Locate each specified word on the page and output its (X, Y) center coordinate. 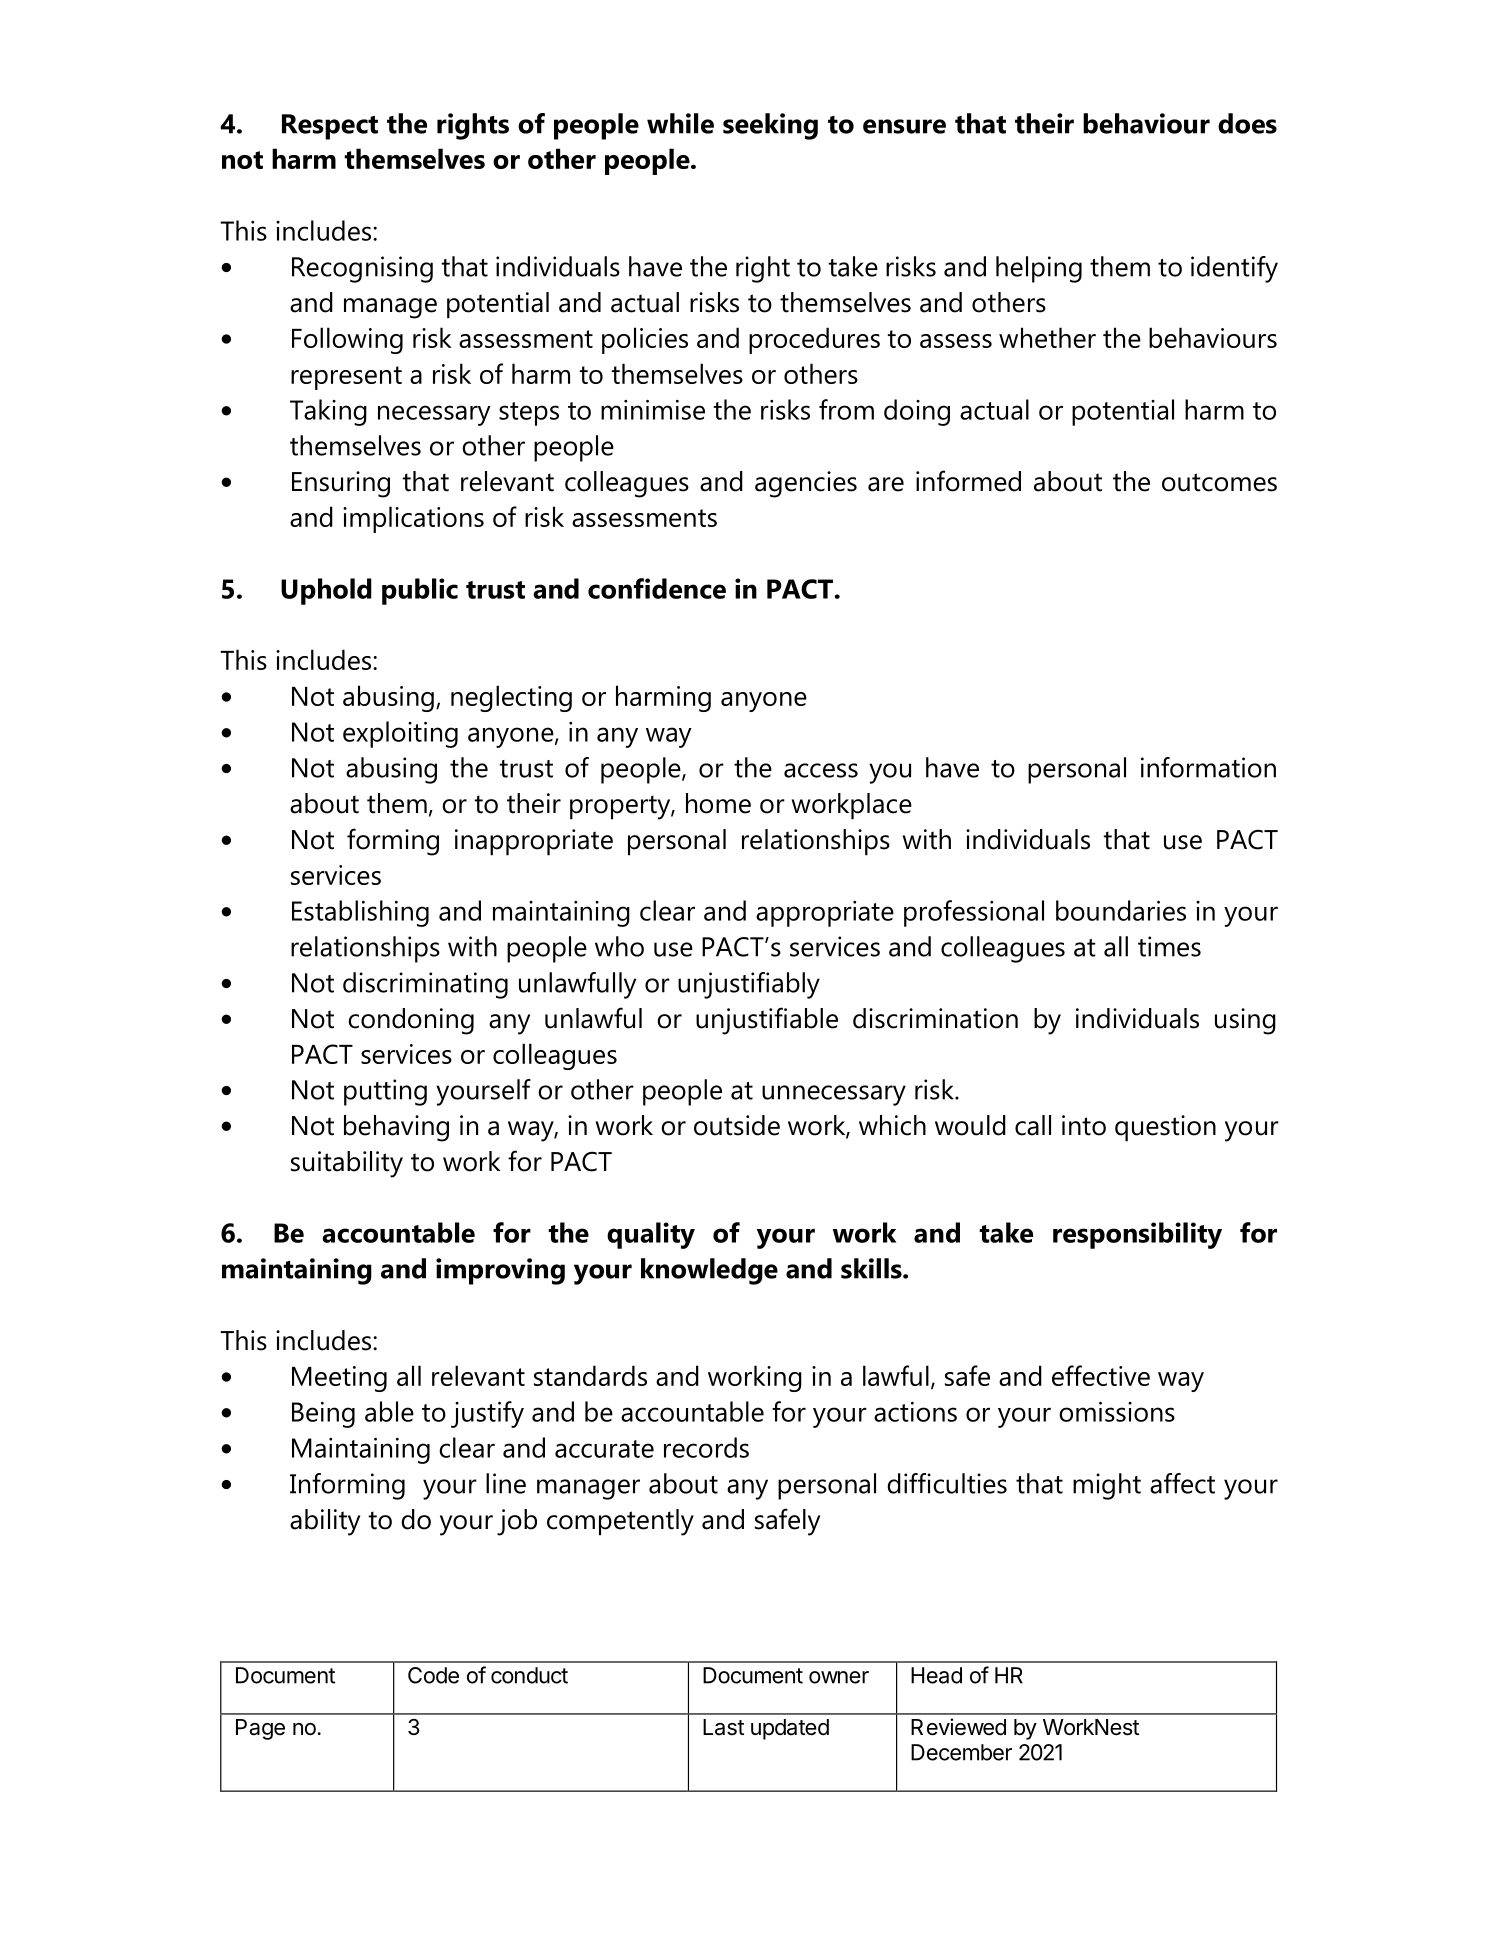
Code (433, 1675)
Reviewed (958, 1727)
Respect (330, 127)
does (1247, 123)
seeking (770, 126)
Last (723, 1727)
